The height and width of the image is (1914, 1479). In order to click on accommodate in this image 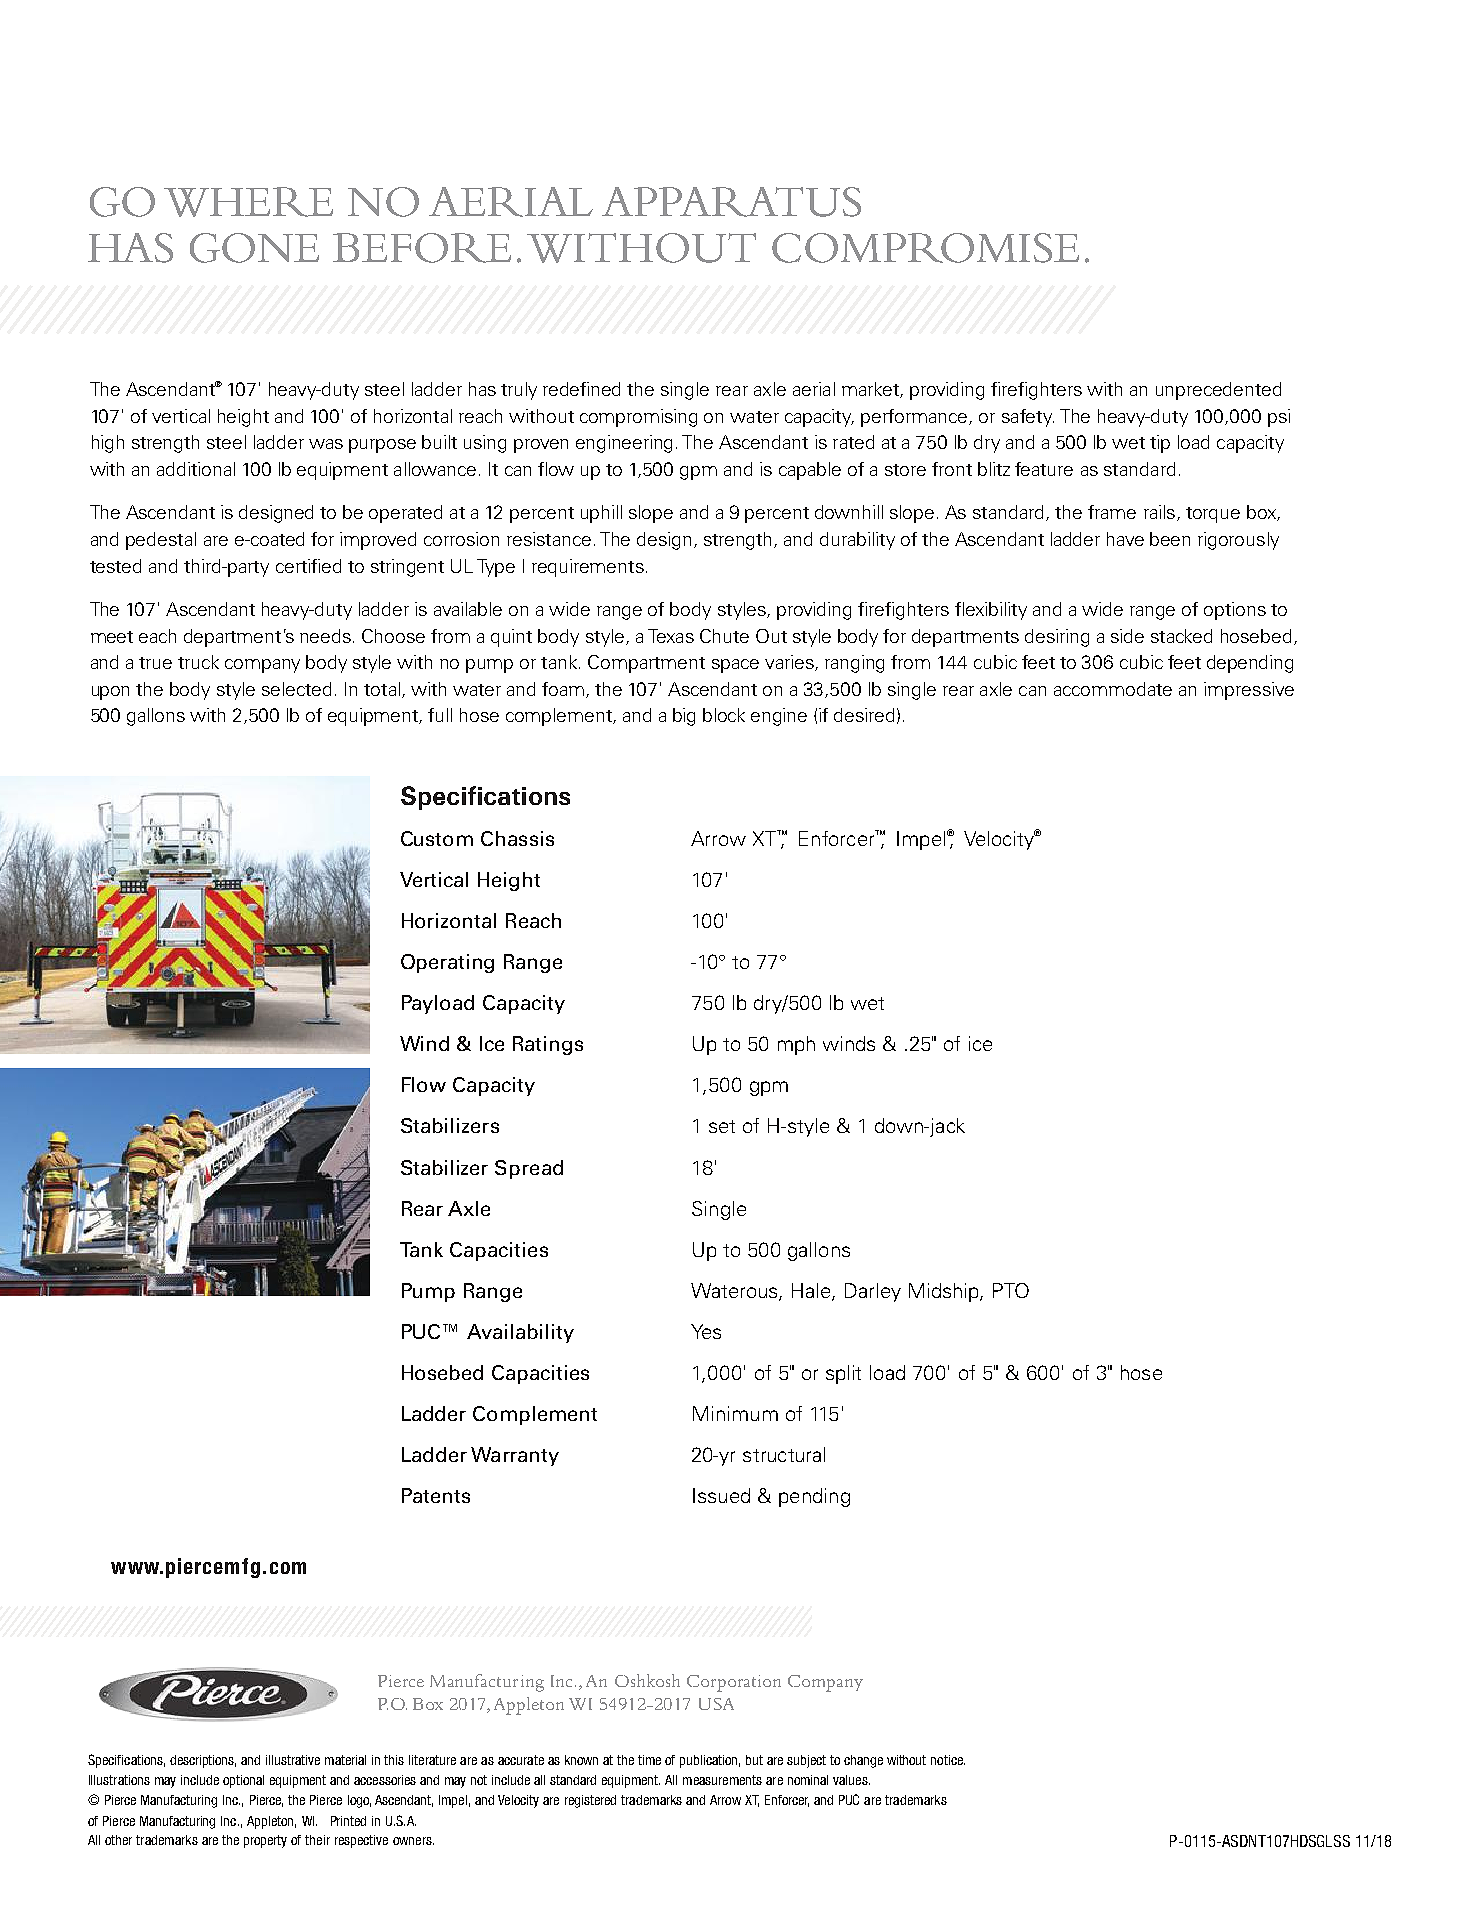, I will do `click(1113, 689)`.
